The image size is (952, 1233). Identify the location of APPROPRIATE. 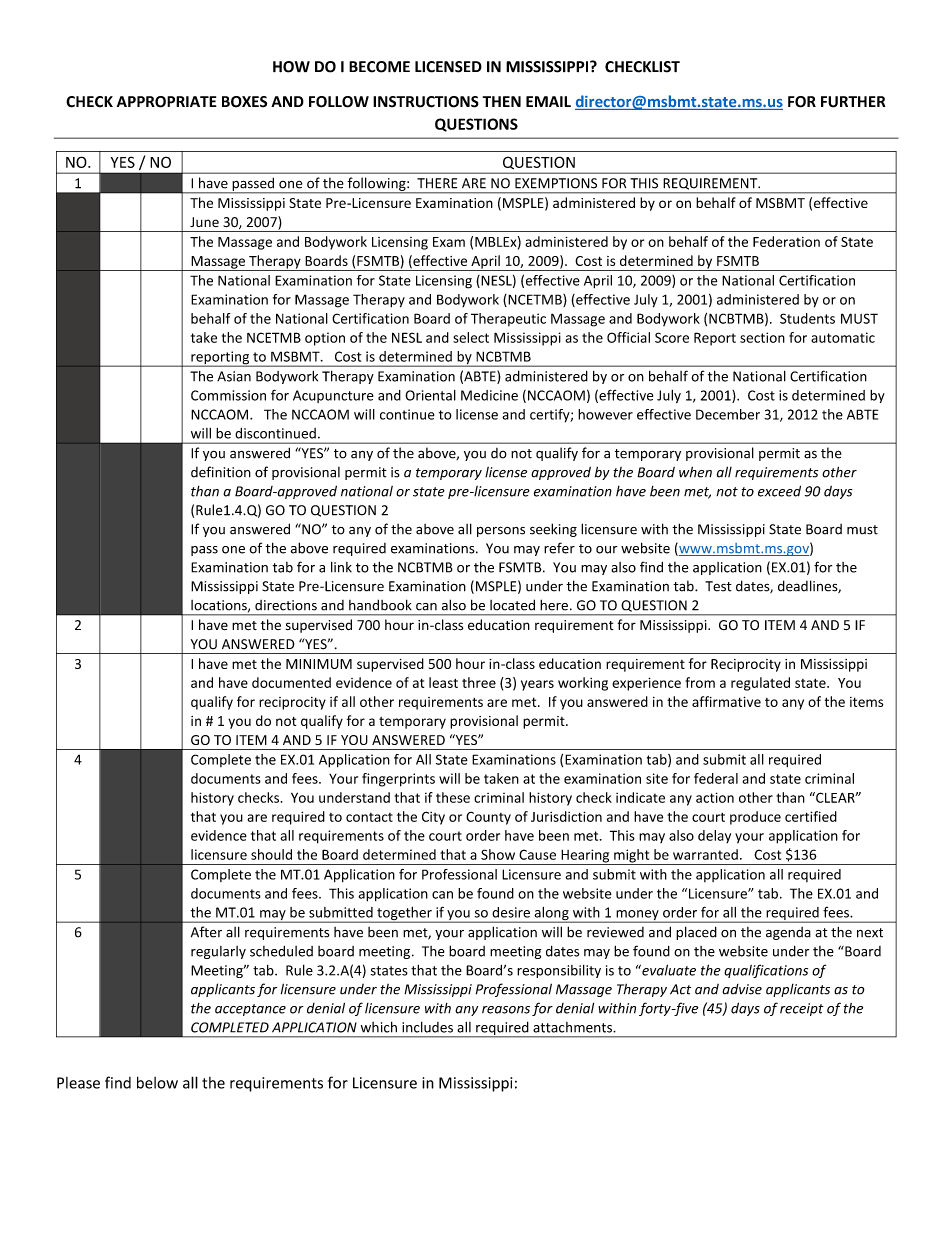
(167, 102).
